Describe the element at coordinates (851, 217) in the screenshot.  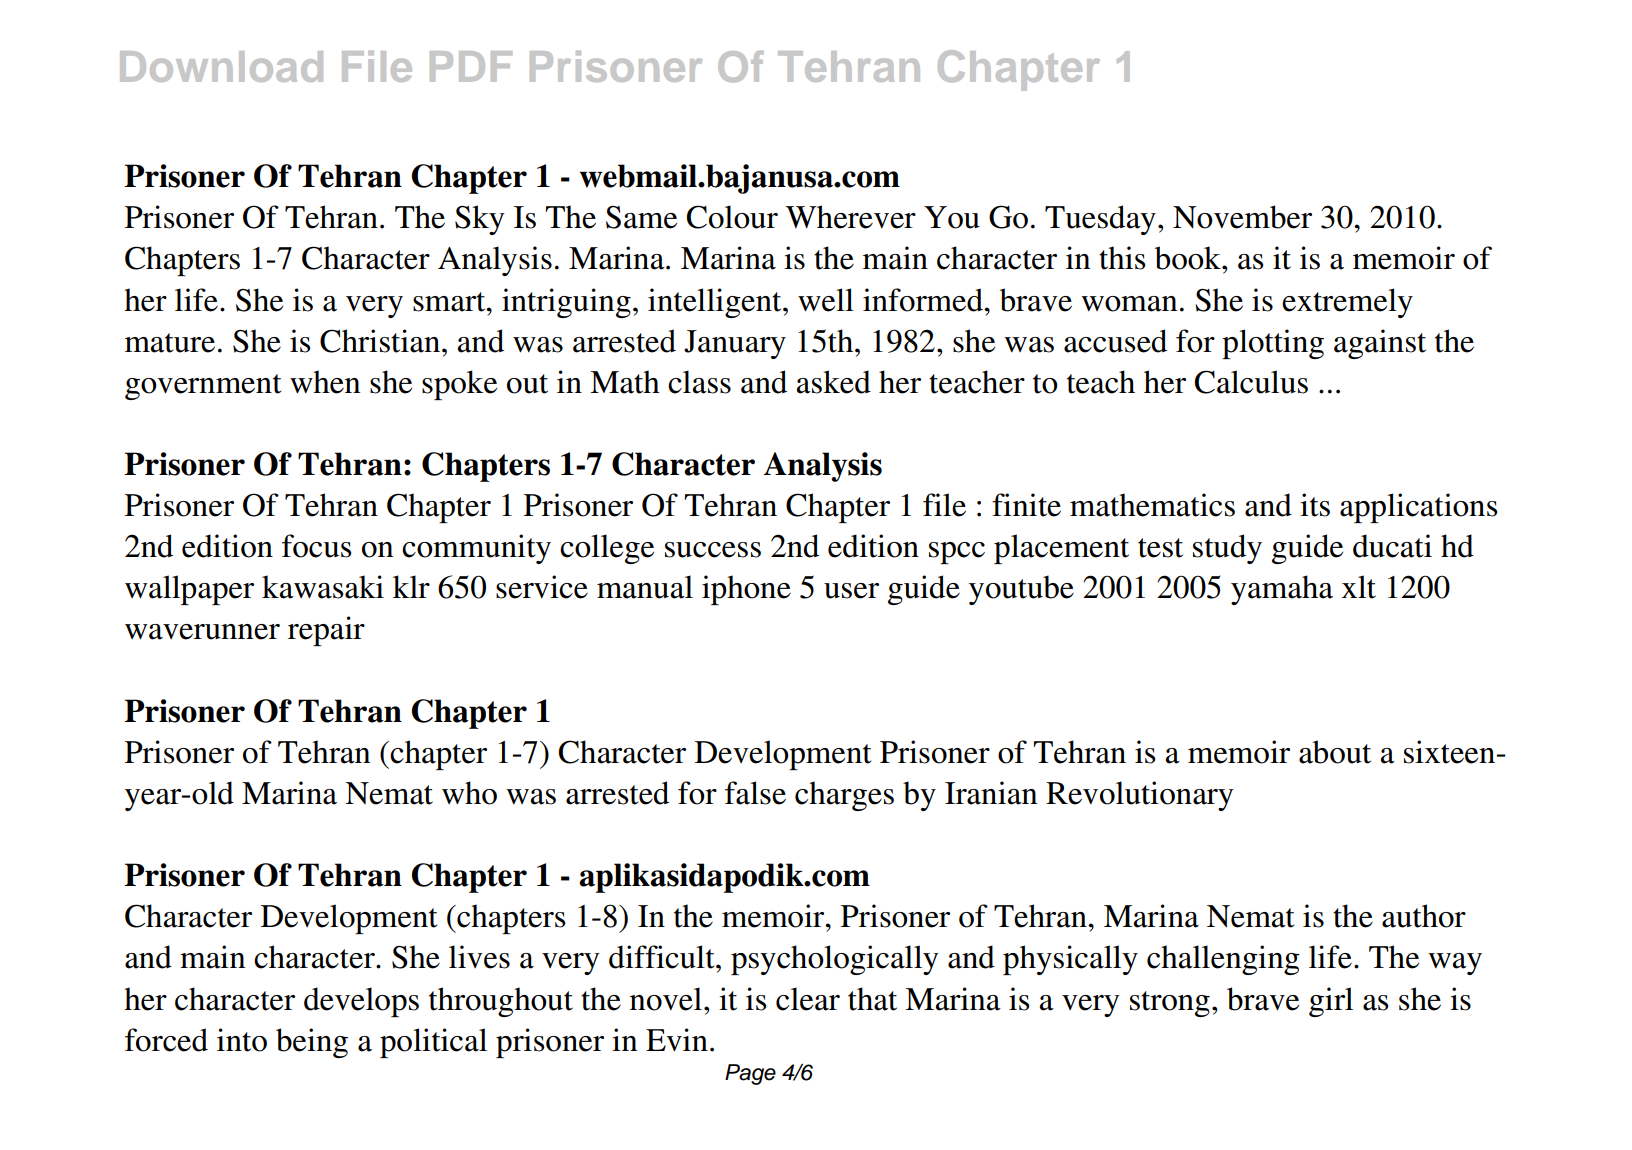
I see `Wherever` at that location.
